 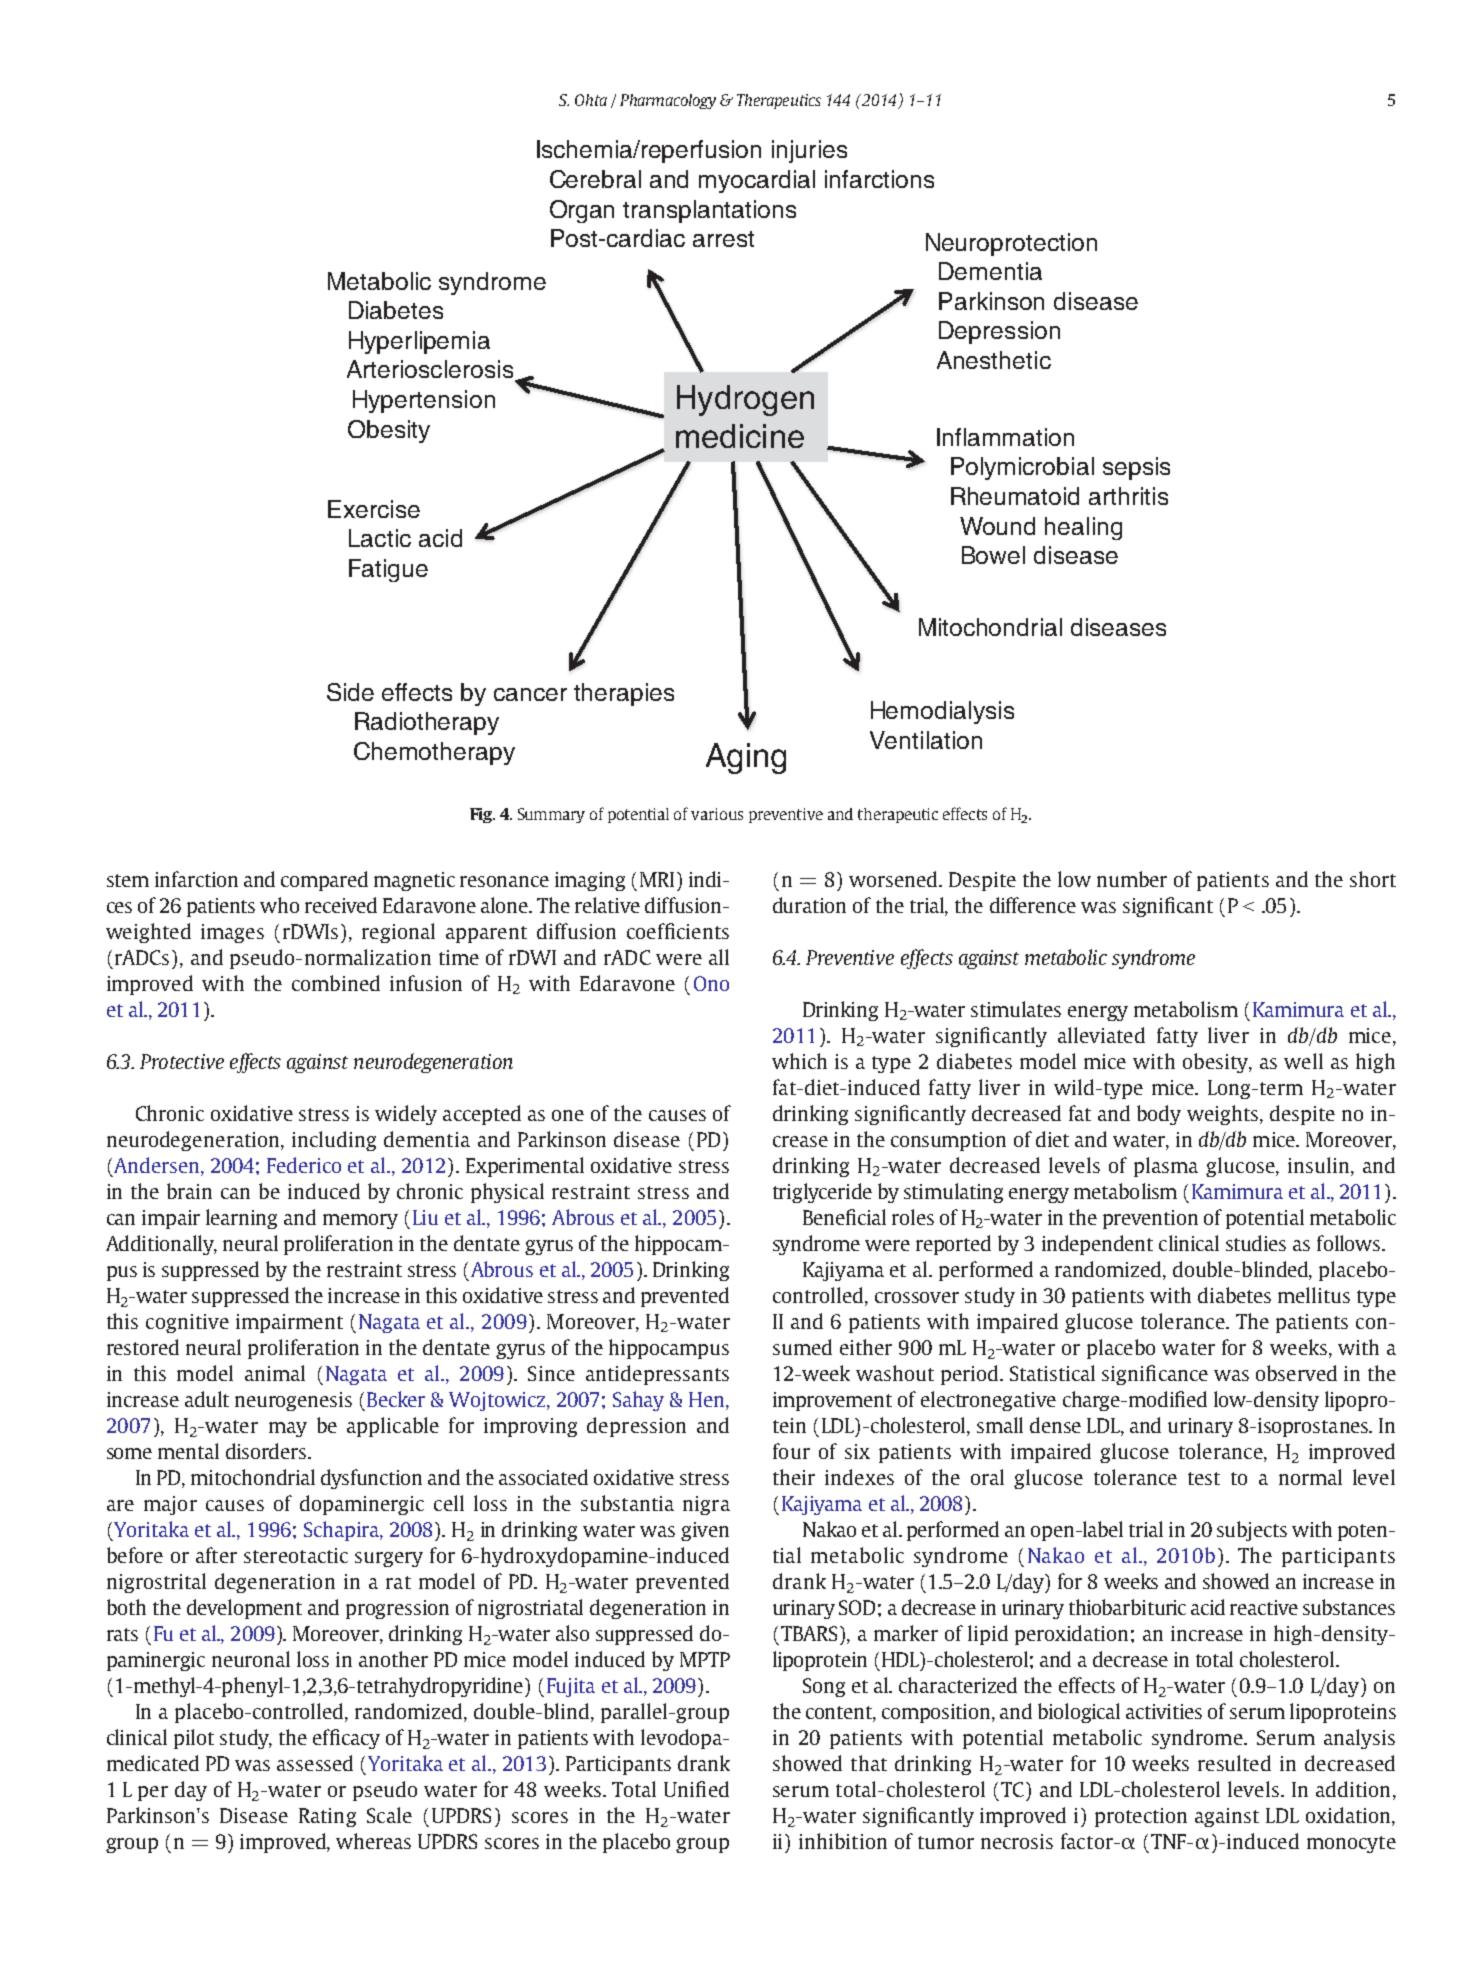 What do you see at coordinates (1234, 1763) in the screenshot?
I see `resulted` at bounding box center [1234, 1763].
